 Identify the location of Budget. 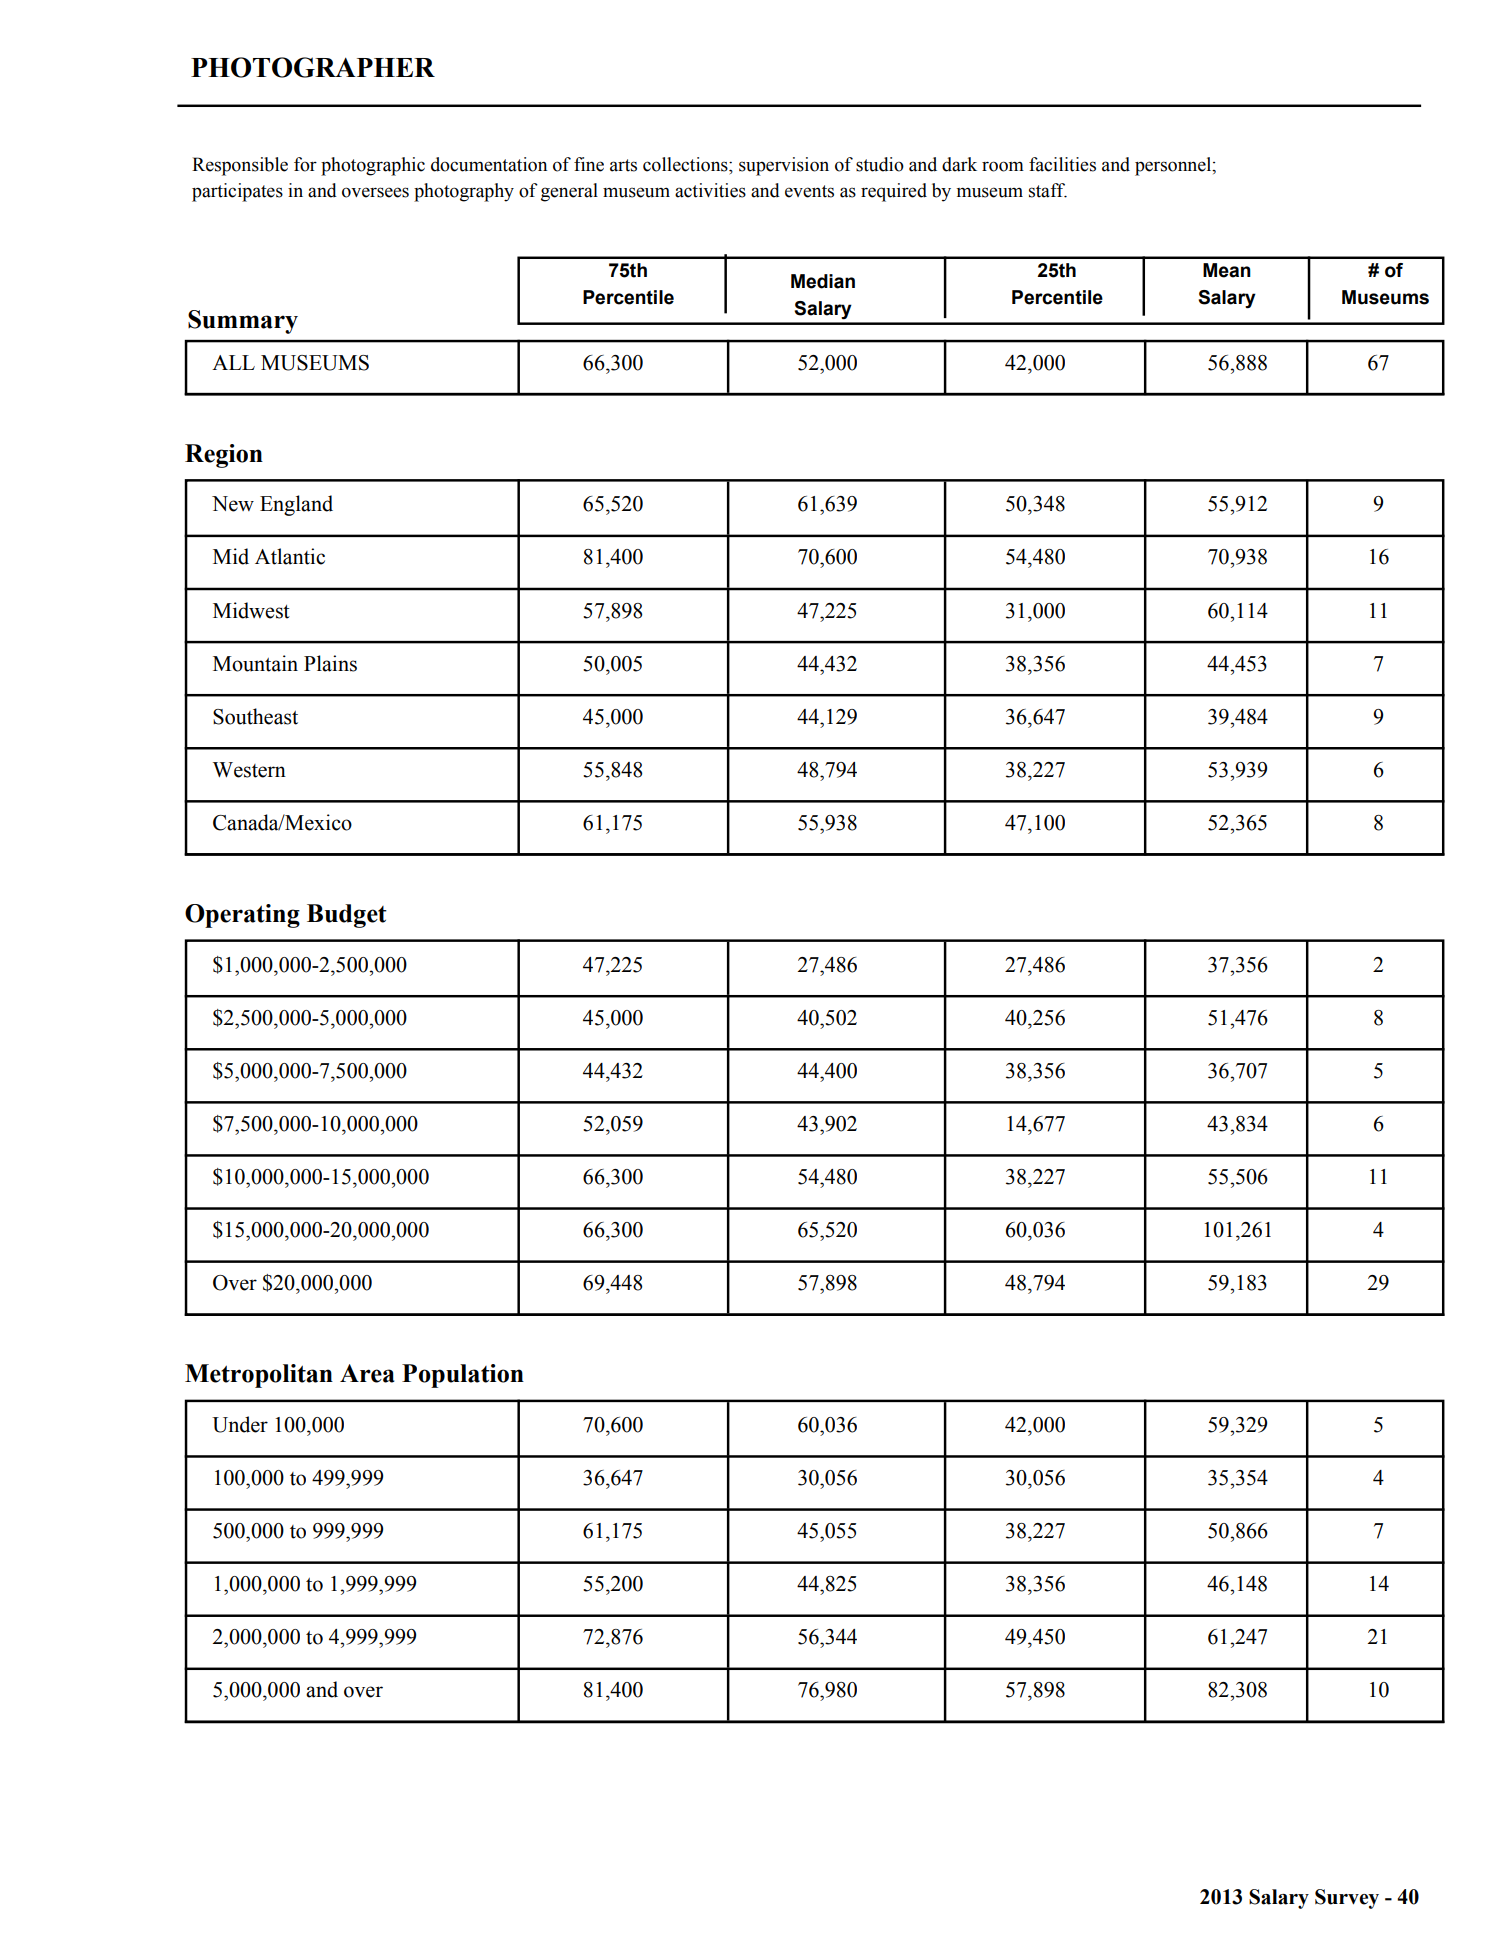
(347, 916).
